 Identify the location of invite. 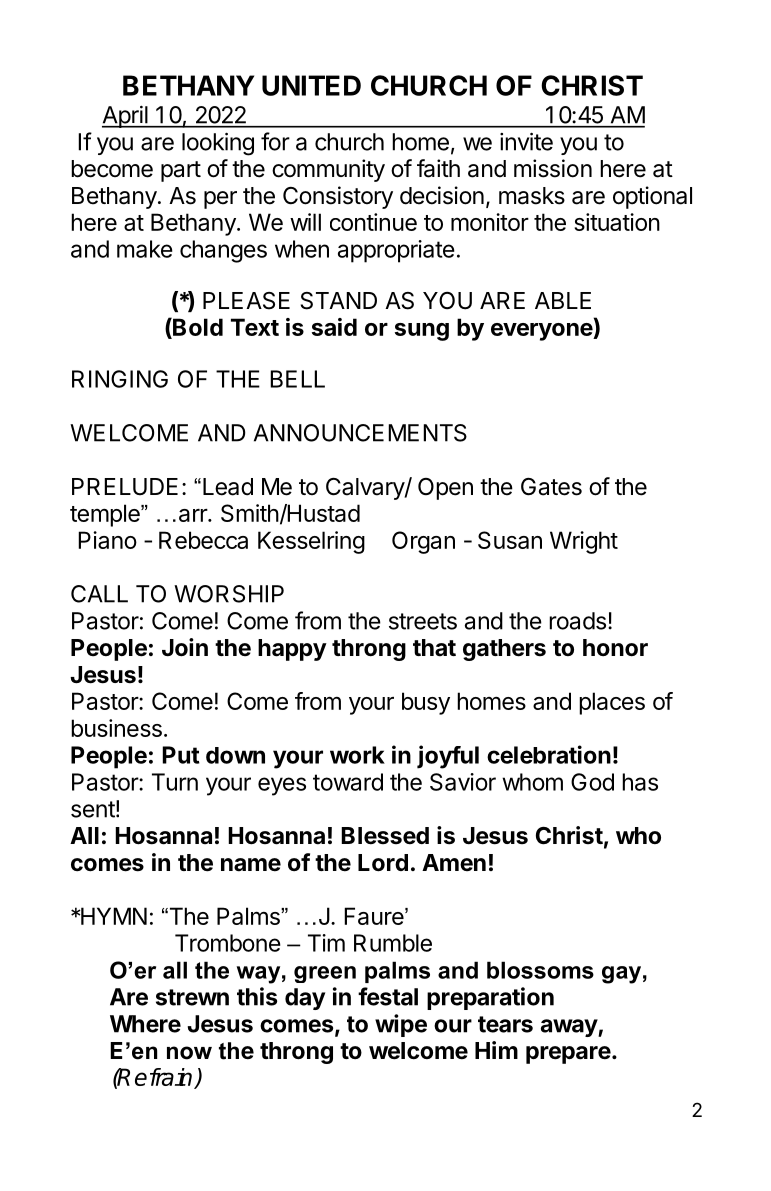
(526, 141).
